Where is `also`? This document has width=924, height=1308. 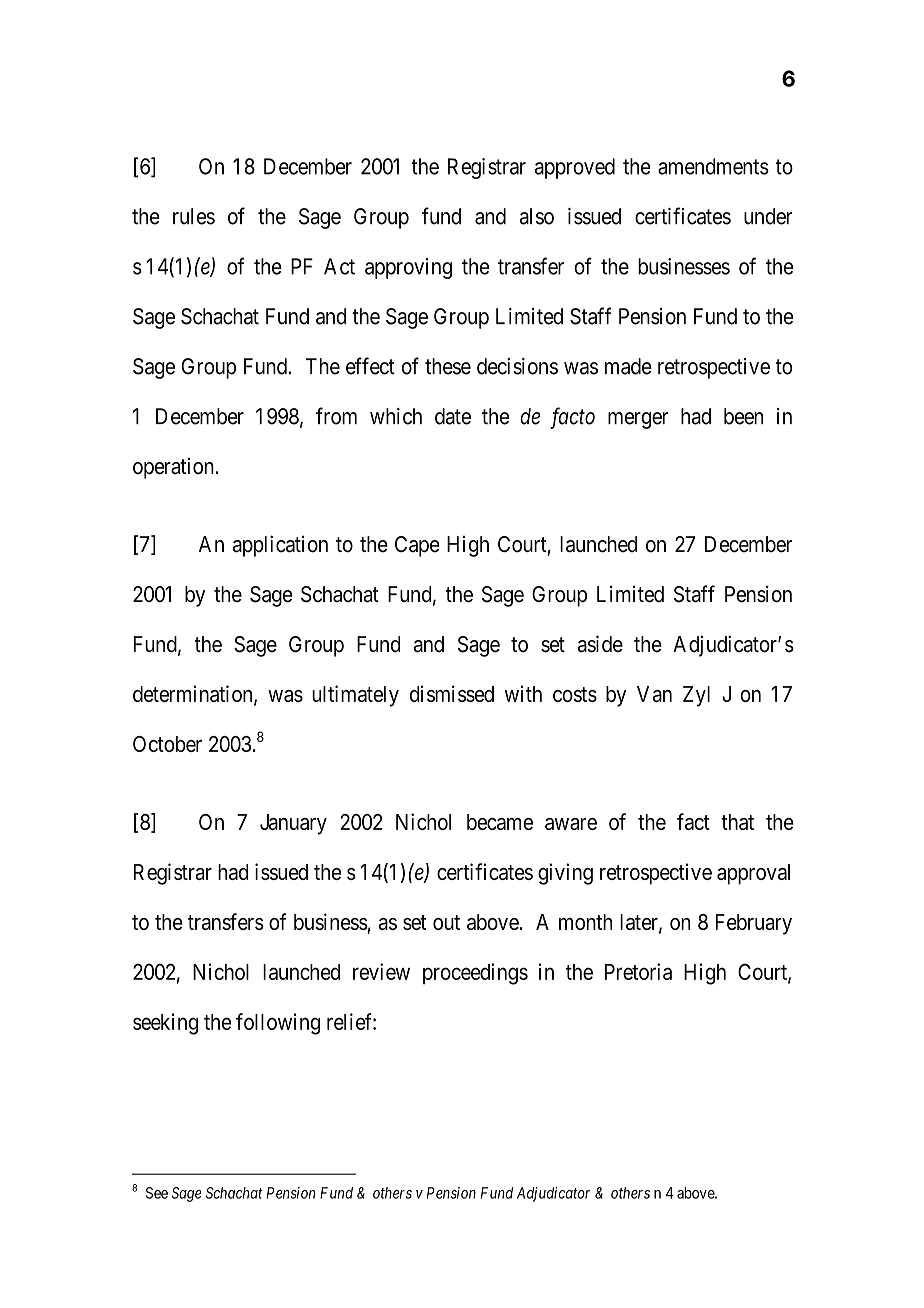
also is located at coordinates (537, 216).
